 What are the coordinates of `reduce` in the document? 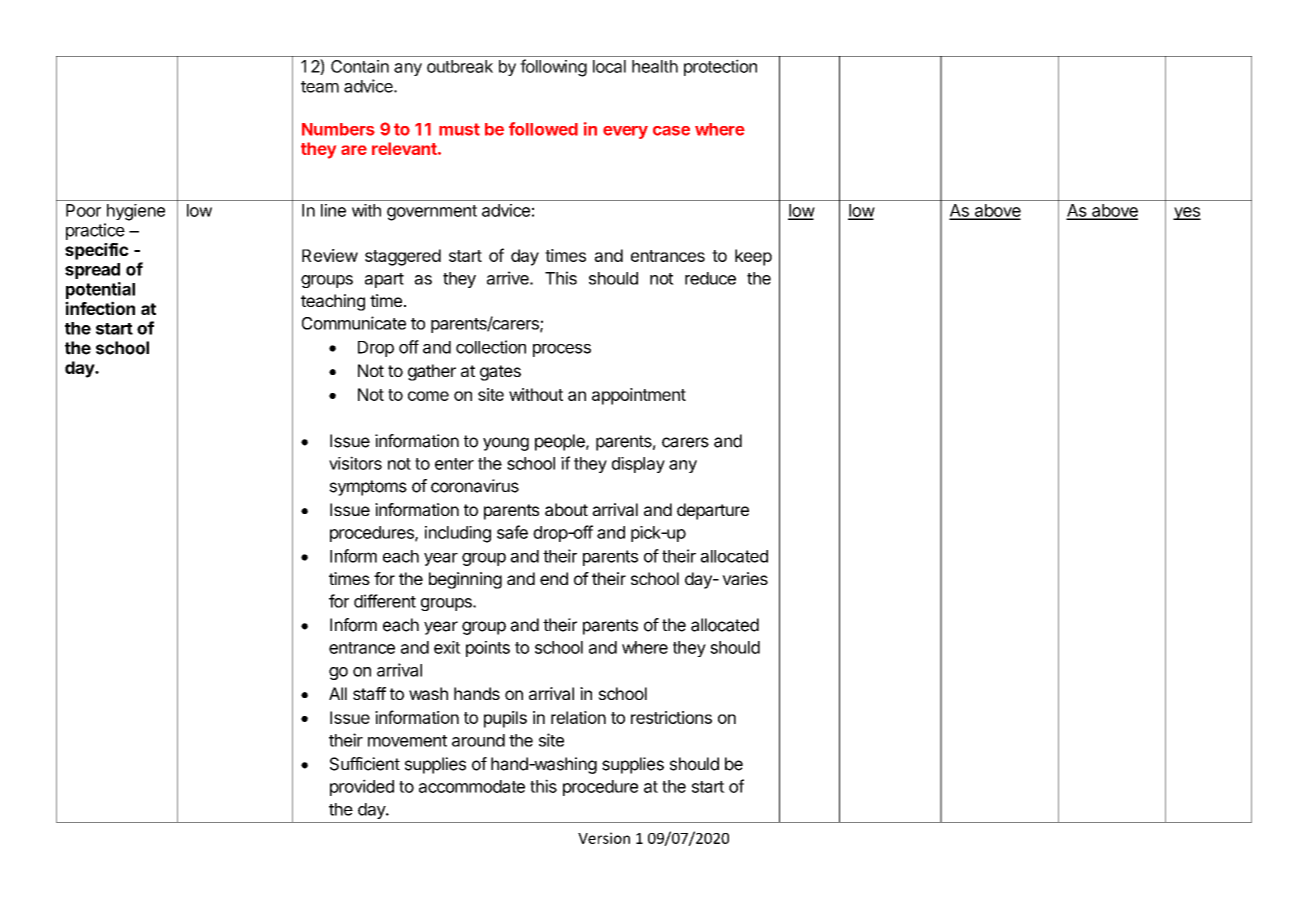 It's located at (710, 278).
